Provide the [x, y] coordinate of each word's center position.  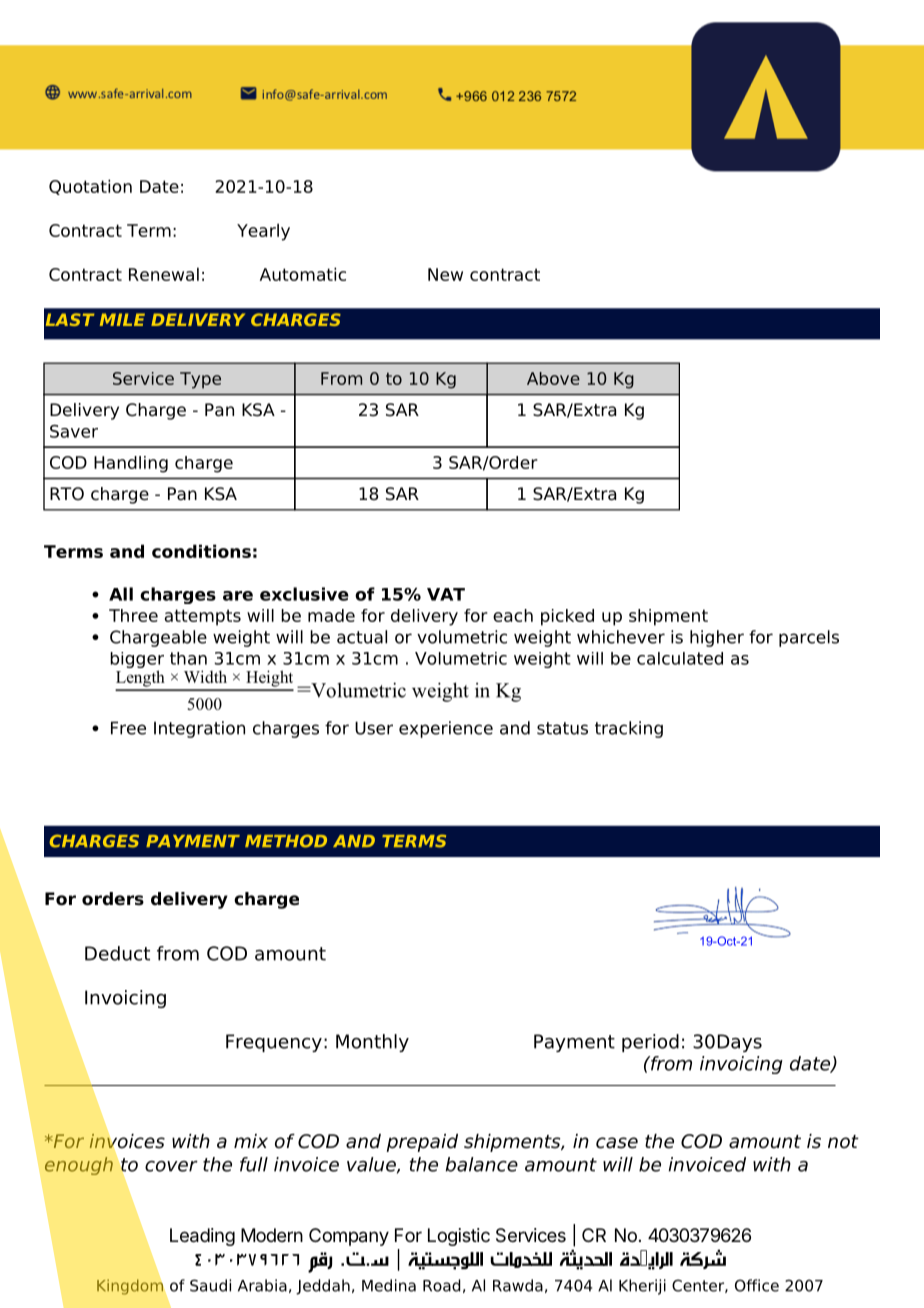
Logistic [459, 1237]
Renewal [164, 274]
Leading [202, 1237]
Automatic [303, 274]
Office [757, 1285]
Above [553, 378]
